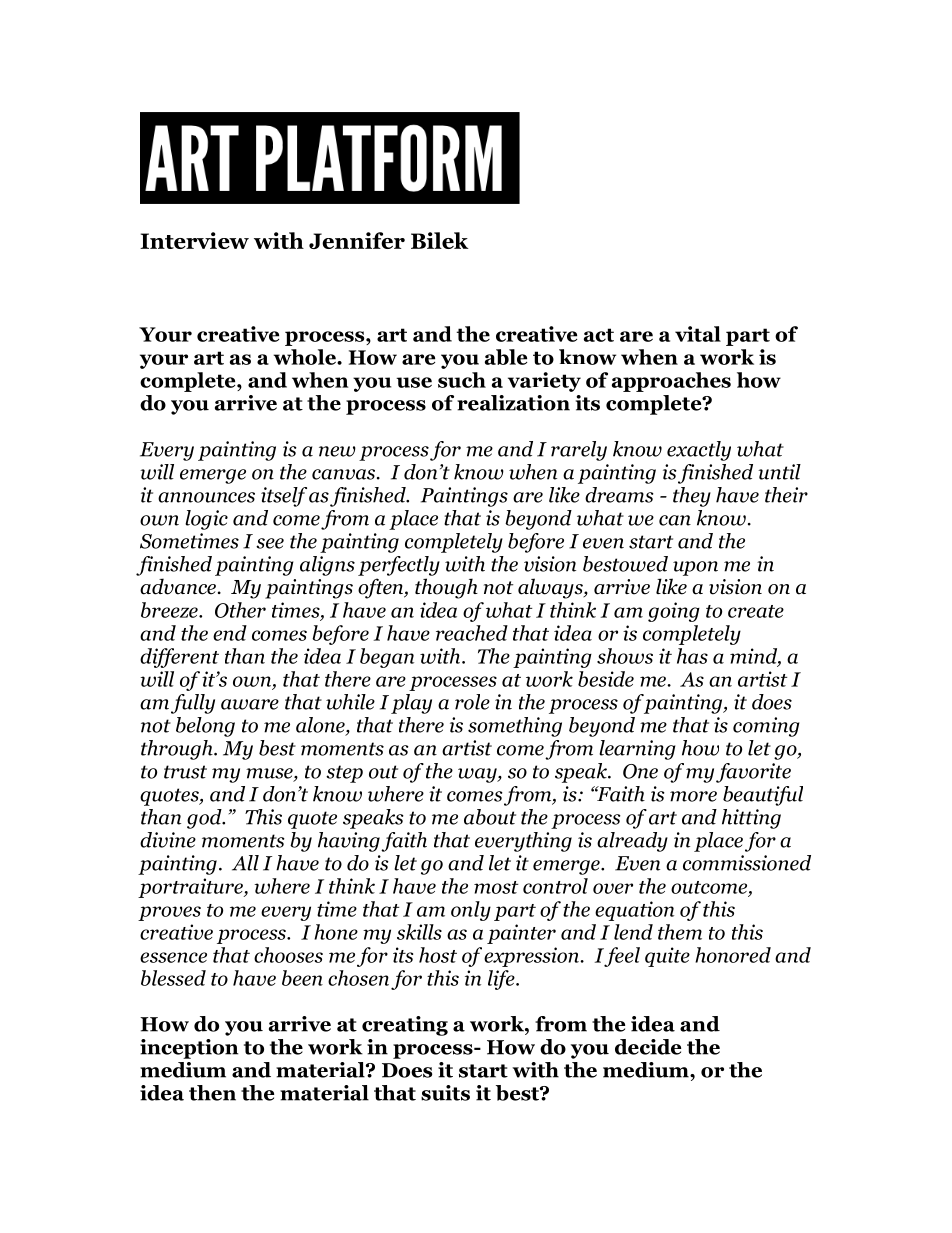 The height and width of the screenshot is (1233, 952). Describe the element at coordinates (445, 1093) in the screenshot. I see `suits` at that location.
